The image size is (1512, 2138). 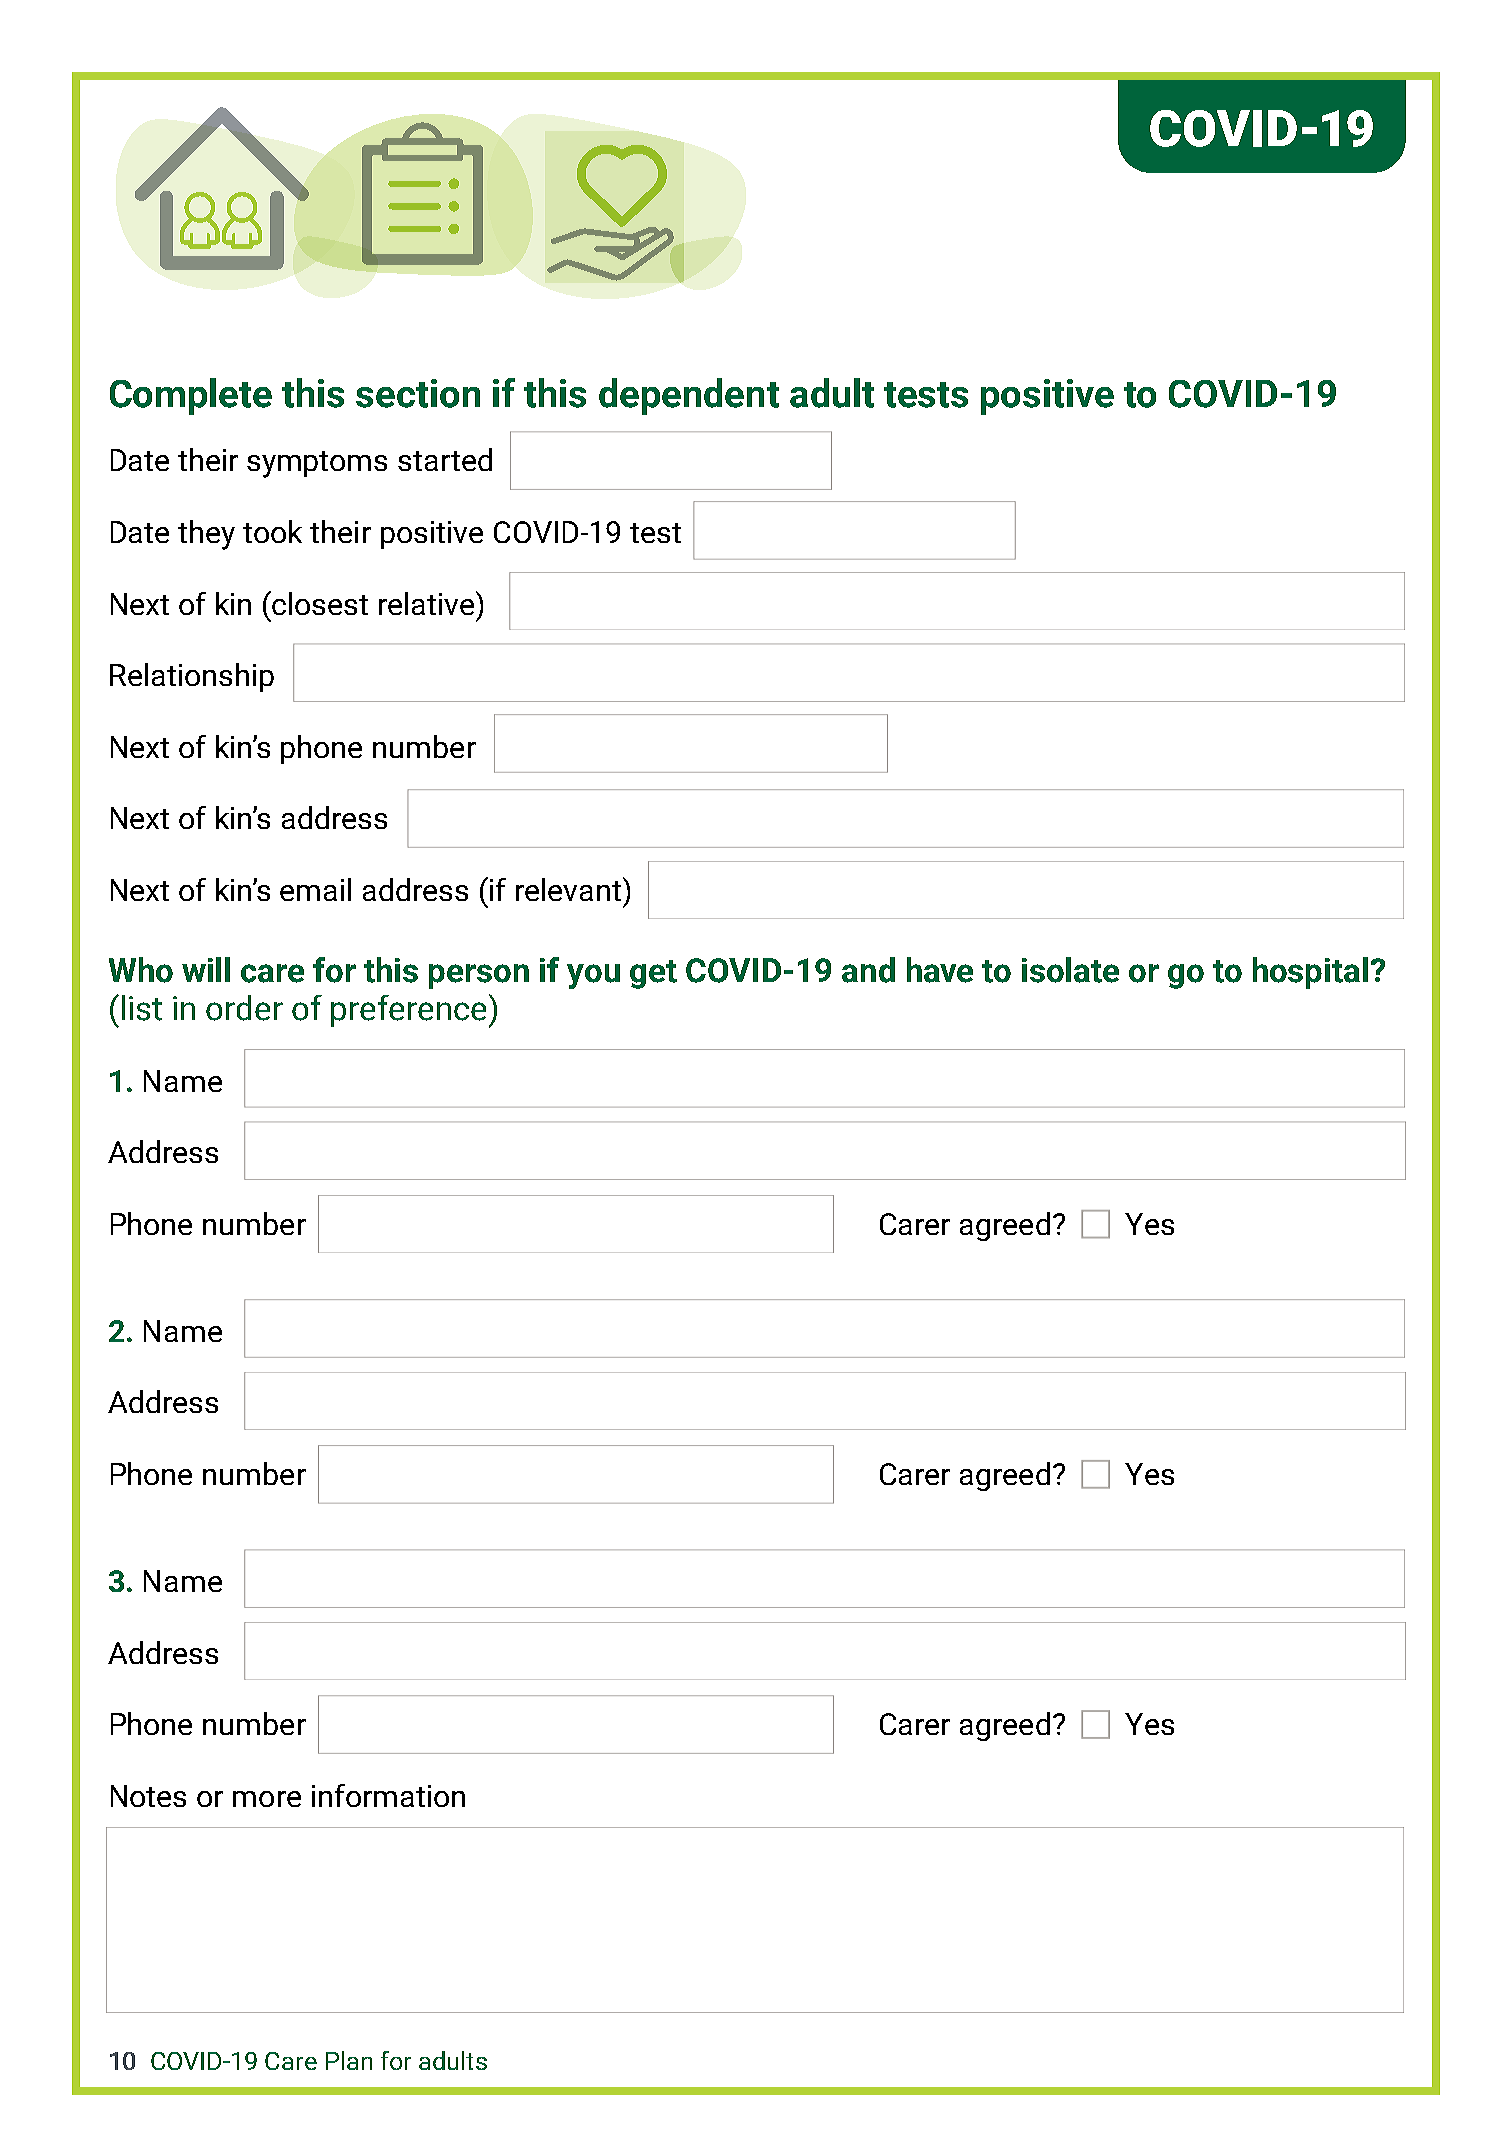 I want to click on started, so click(x=445, y=459).
